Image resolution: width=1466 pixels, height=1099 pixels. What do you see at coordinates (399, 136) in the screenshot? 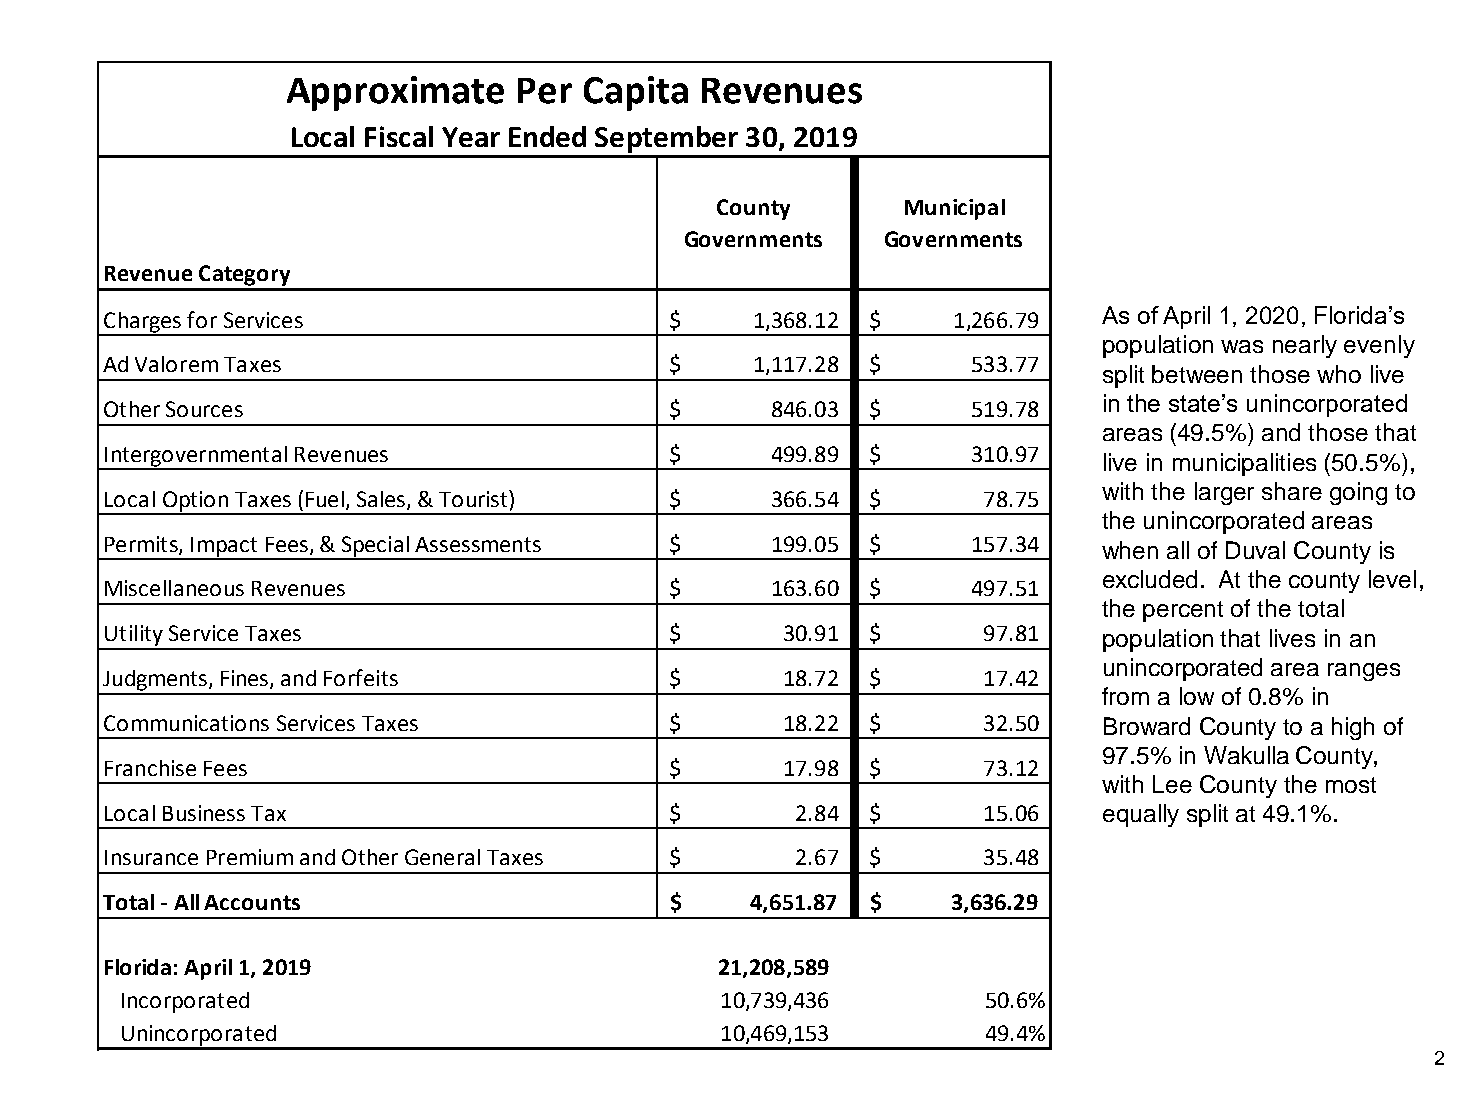
I see `Fiscal` at bounding box center [399, 136].
